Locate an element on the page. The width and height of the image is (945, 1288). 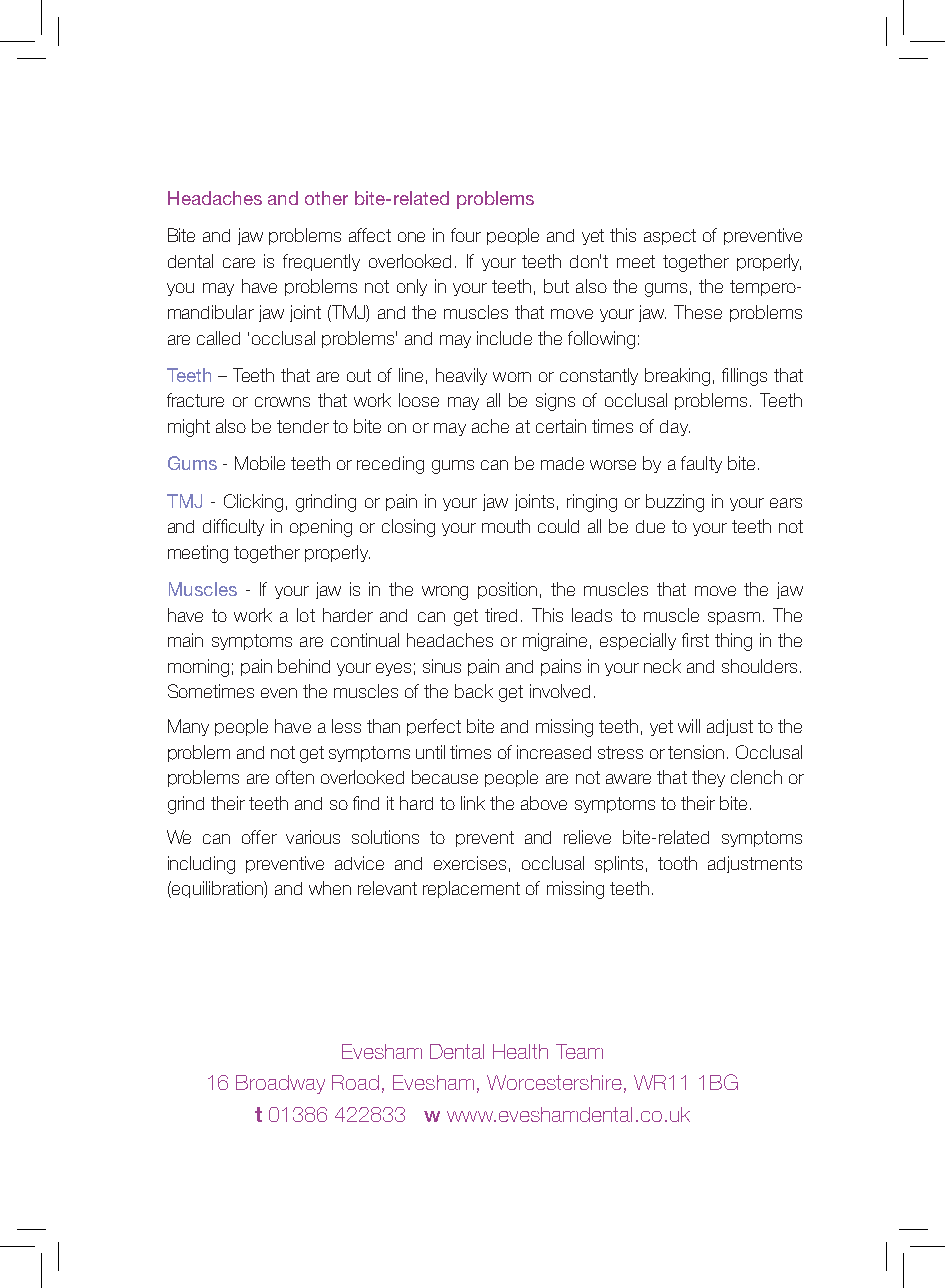
Health is located at coordinates (520, 1051).
